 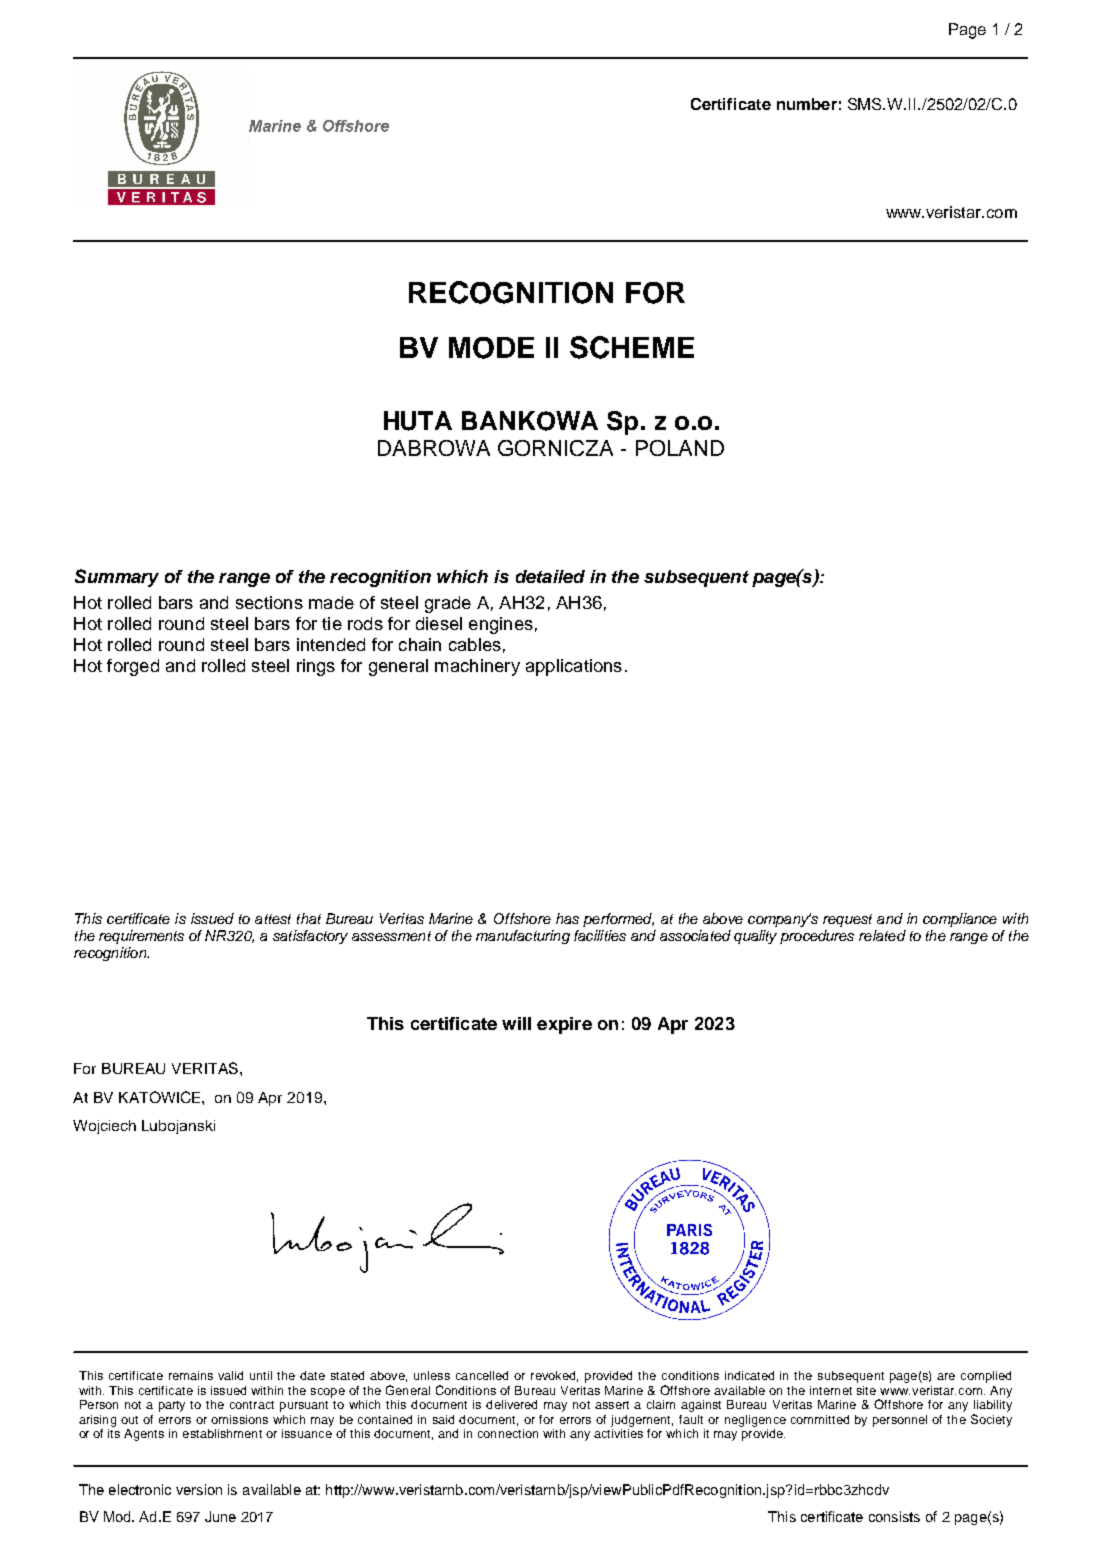 What do you see at coordinates (564, 1025) in the document?
I see `expire` at bounding box center [564, 1025].
